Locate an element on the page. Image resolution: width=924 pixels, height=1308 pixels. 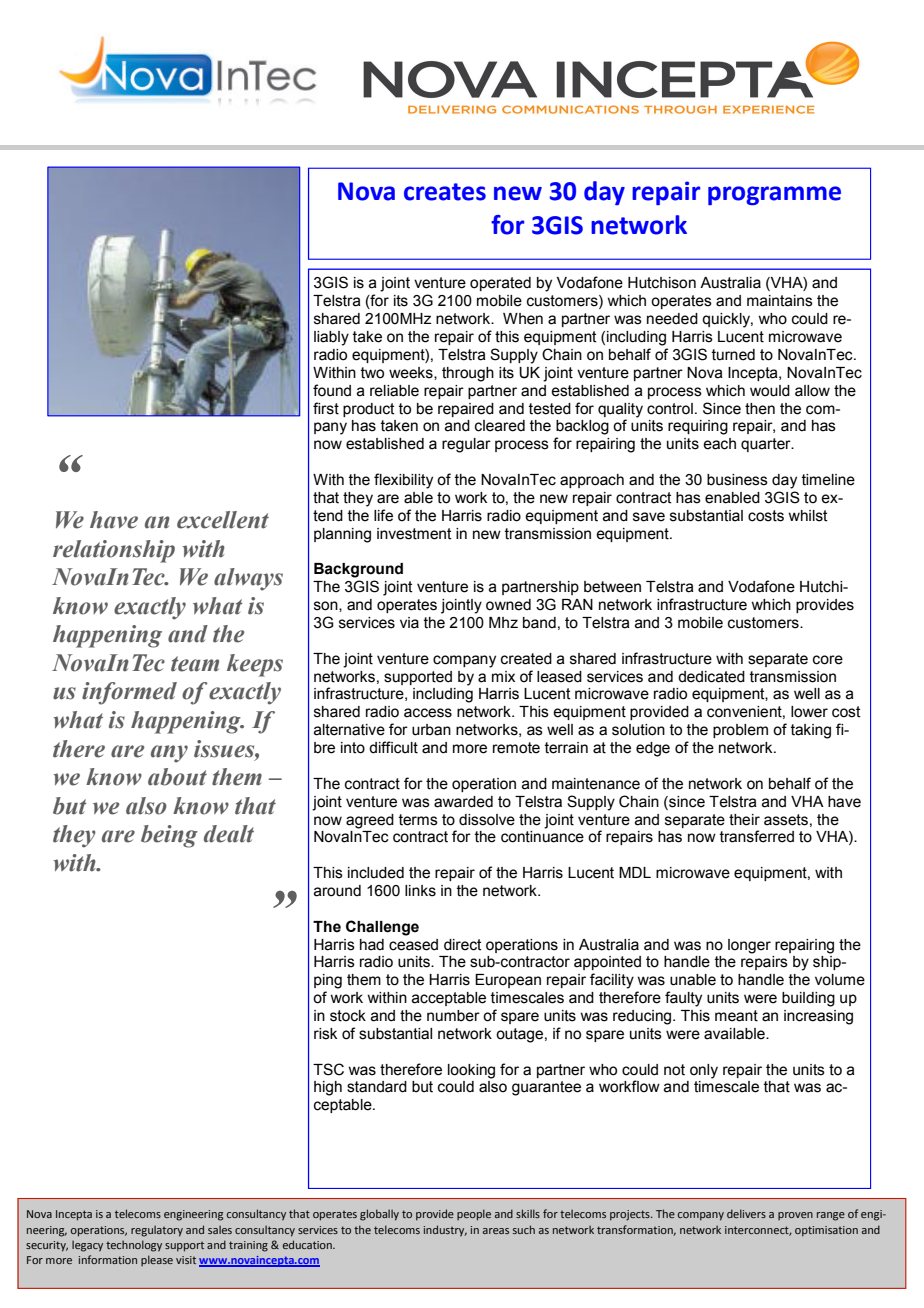
owned is located at coordinates (508, 605).
